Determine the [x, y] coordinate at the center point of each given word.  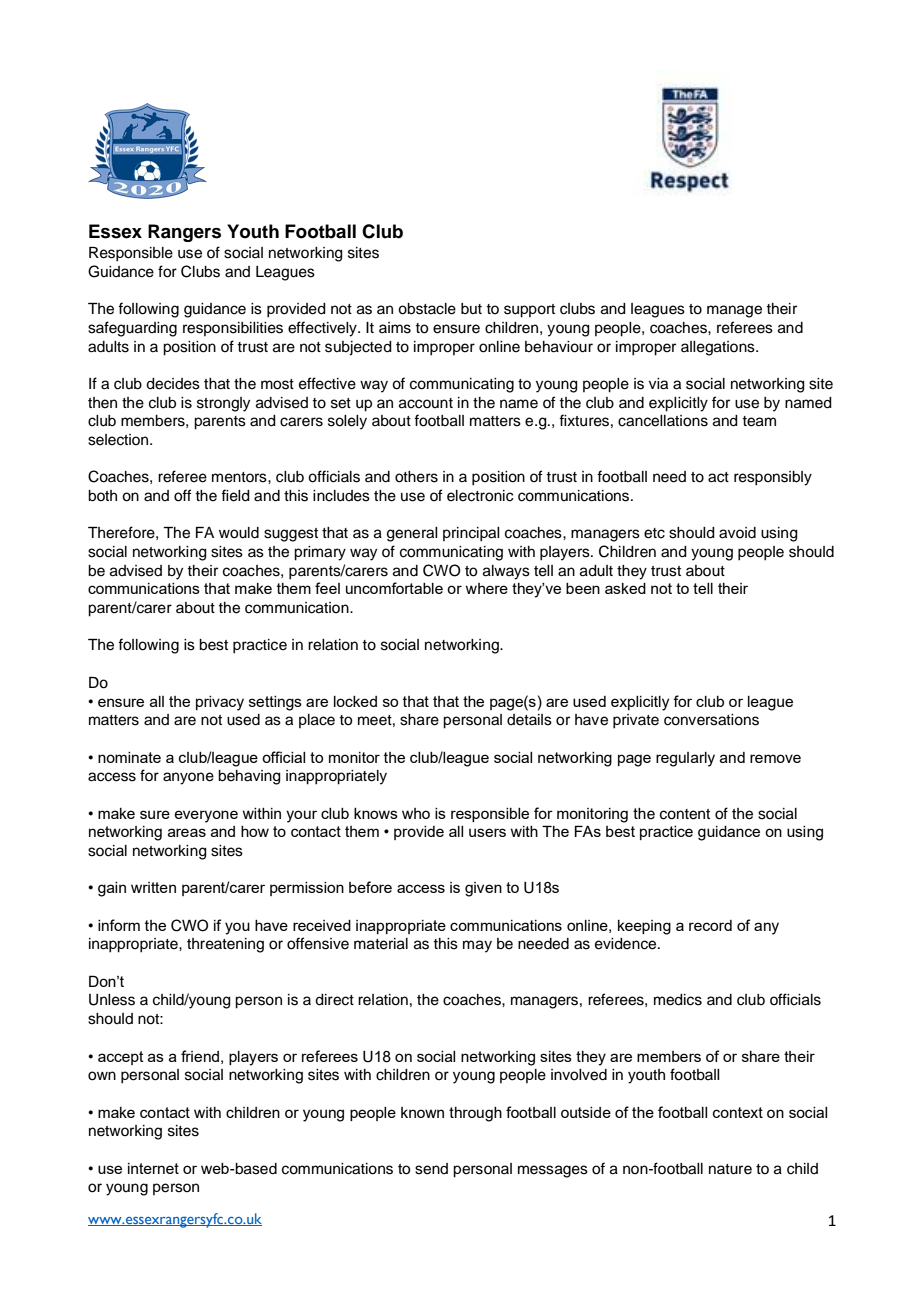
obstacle [427, 309]
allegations [719, 348]
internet [153, 1168]
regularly [685, 759]
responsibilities [233, 329]
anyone [188, 778]
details [529, 720]
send [431, 1169]
